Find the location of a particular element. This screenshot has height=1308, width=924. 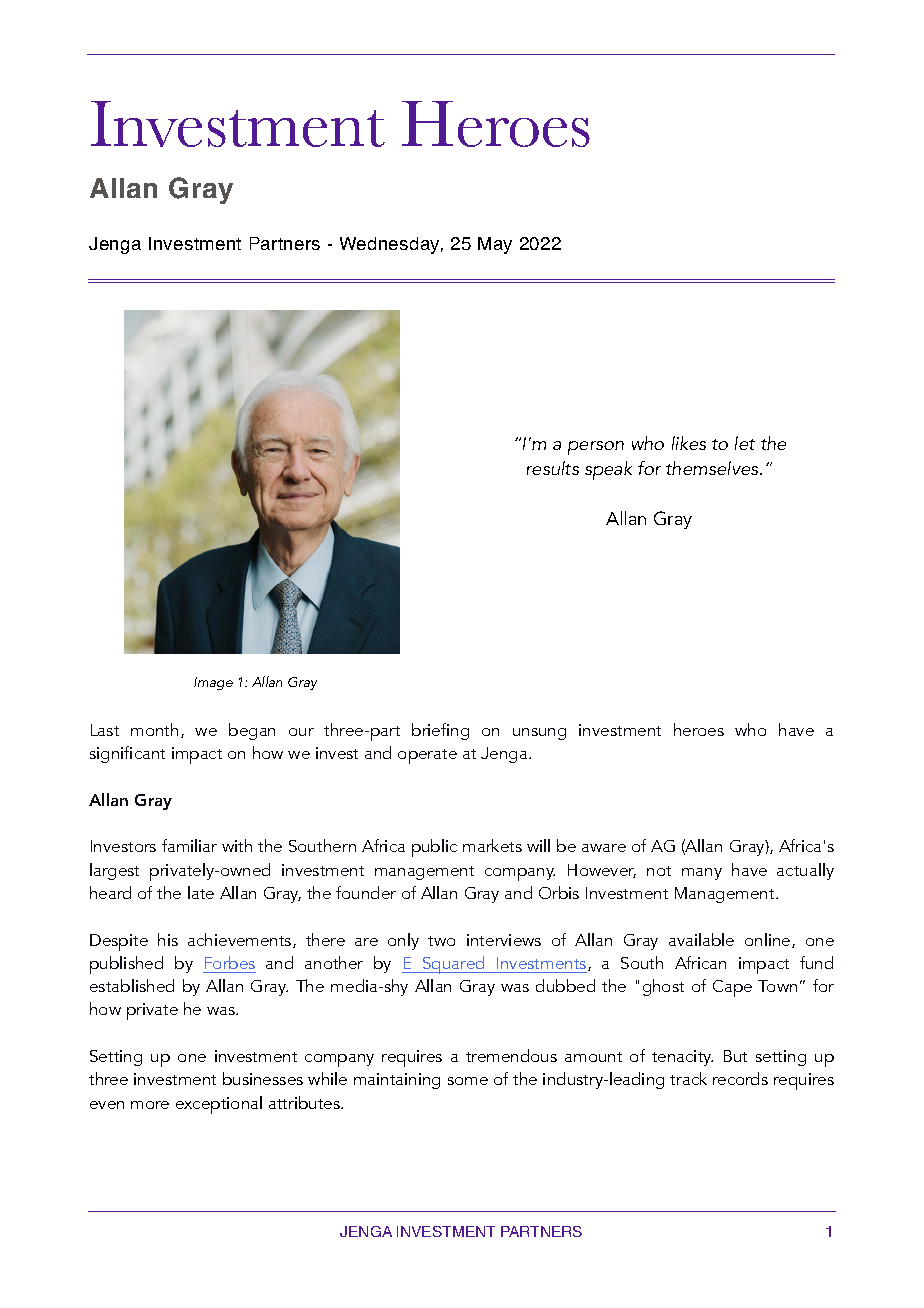

many is located at coordinates (702, 874).
